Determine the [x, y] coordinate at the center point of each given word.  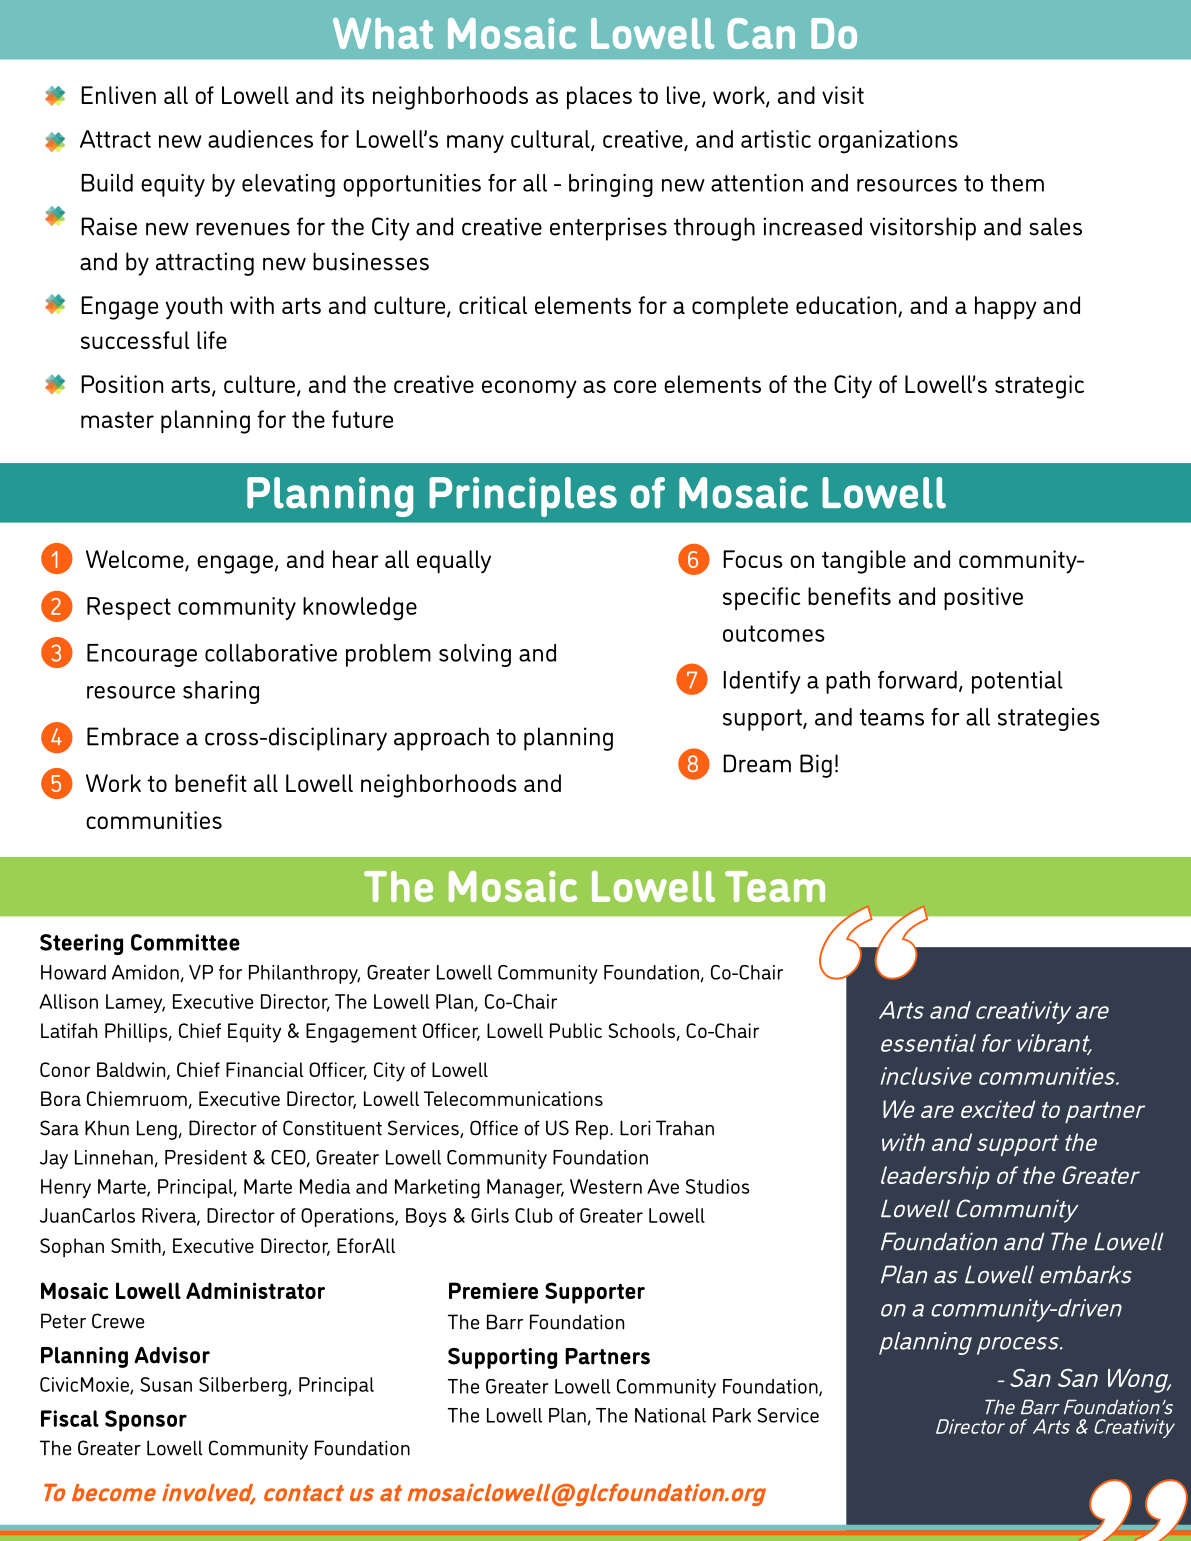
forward [917, 680]
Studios [718, 1186]
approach [441, 739]
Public [576, 1030]
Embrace [133, 736]
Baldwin [132, 1070]
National [670, 1415]
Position [122, 384]
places [599, 97]
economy [529, 389]
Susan [166, 1384]
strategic [1039, 387]
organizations [888, 142]
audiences [260, 139]
